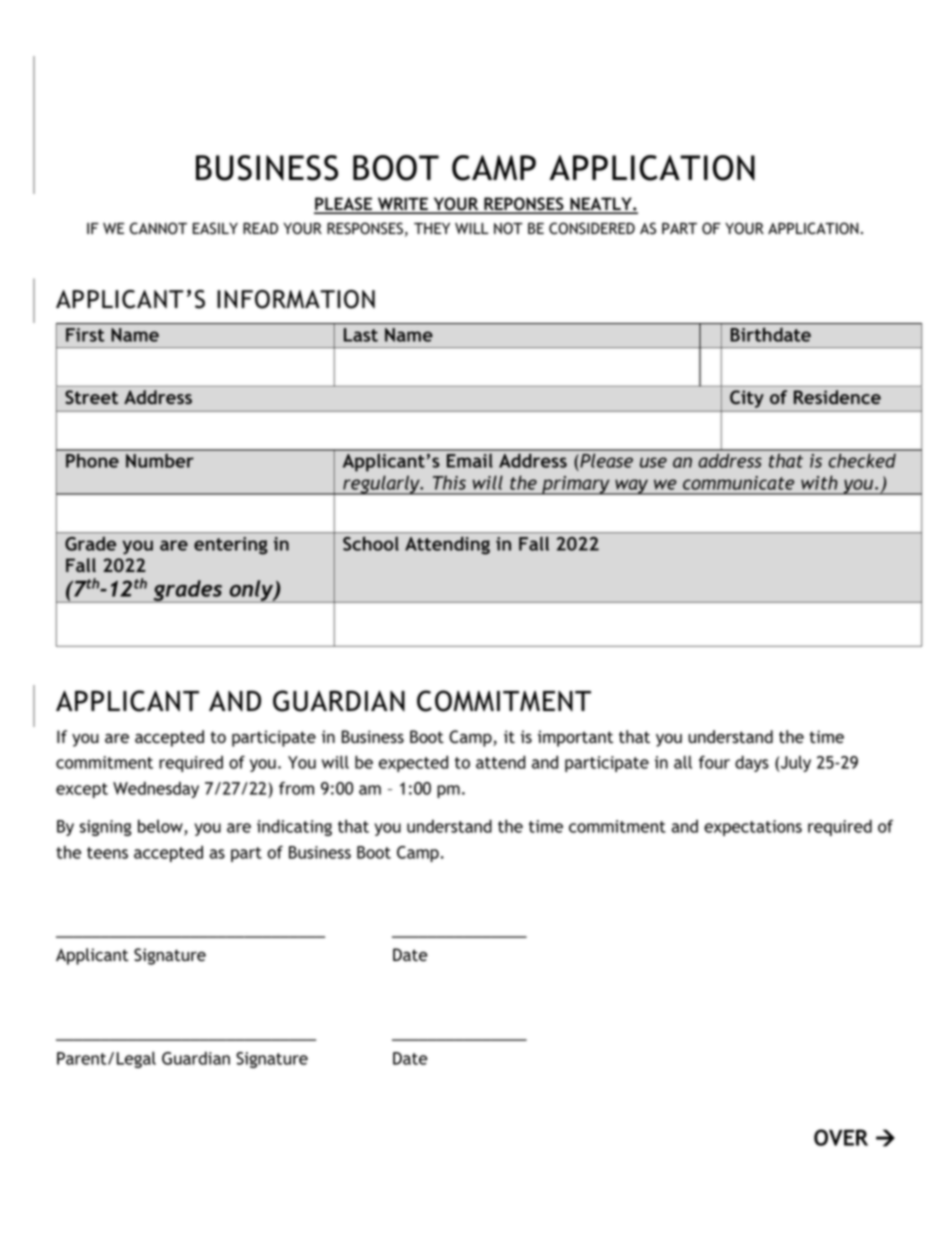  I want to click on This, so click(449, 482).
